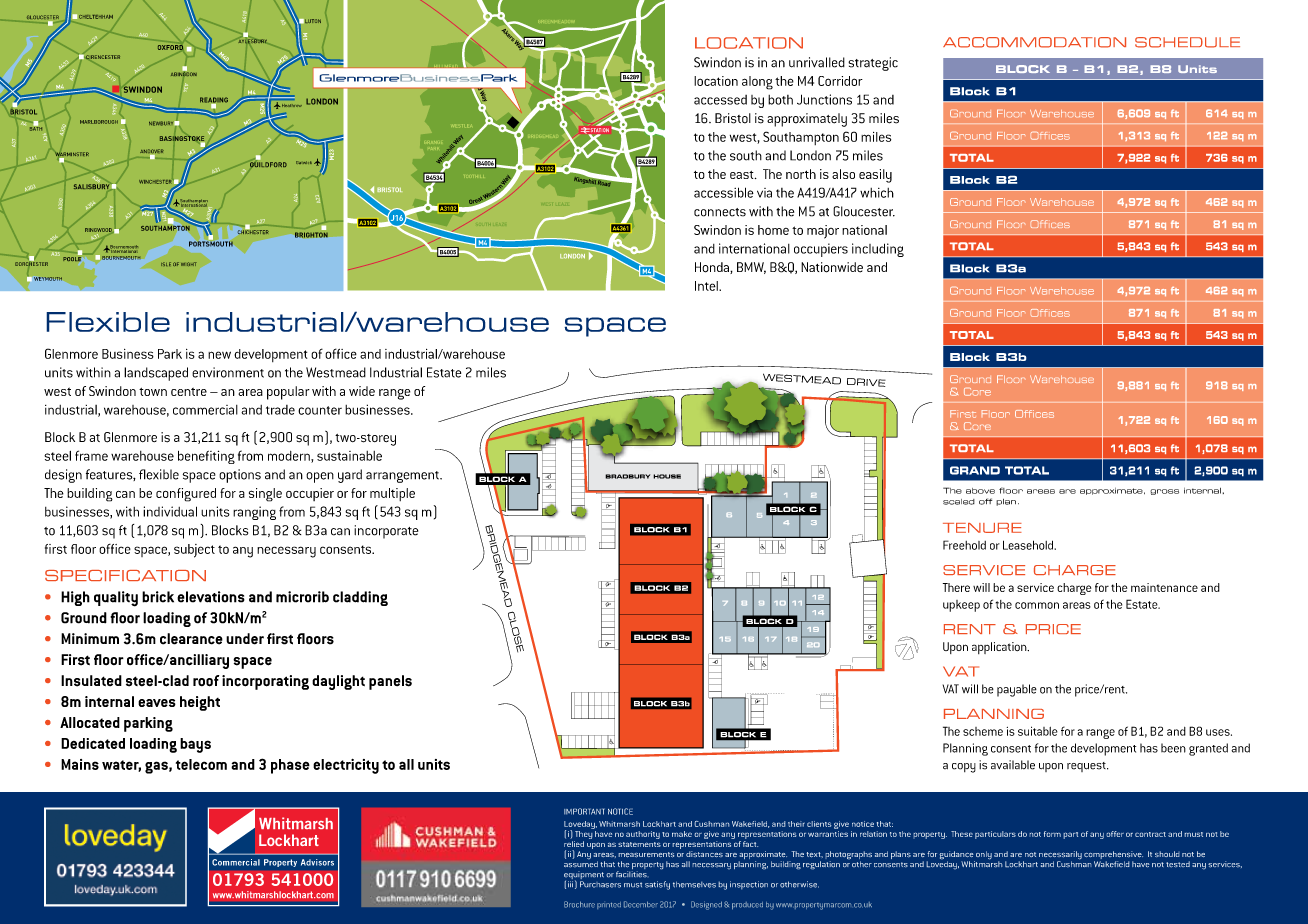  Describe the element at coordinates (184, 73) in the screenshot. I see `ABINGDON` at that location.
